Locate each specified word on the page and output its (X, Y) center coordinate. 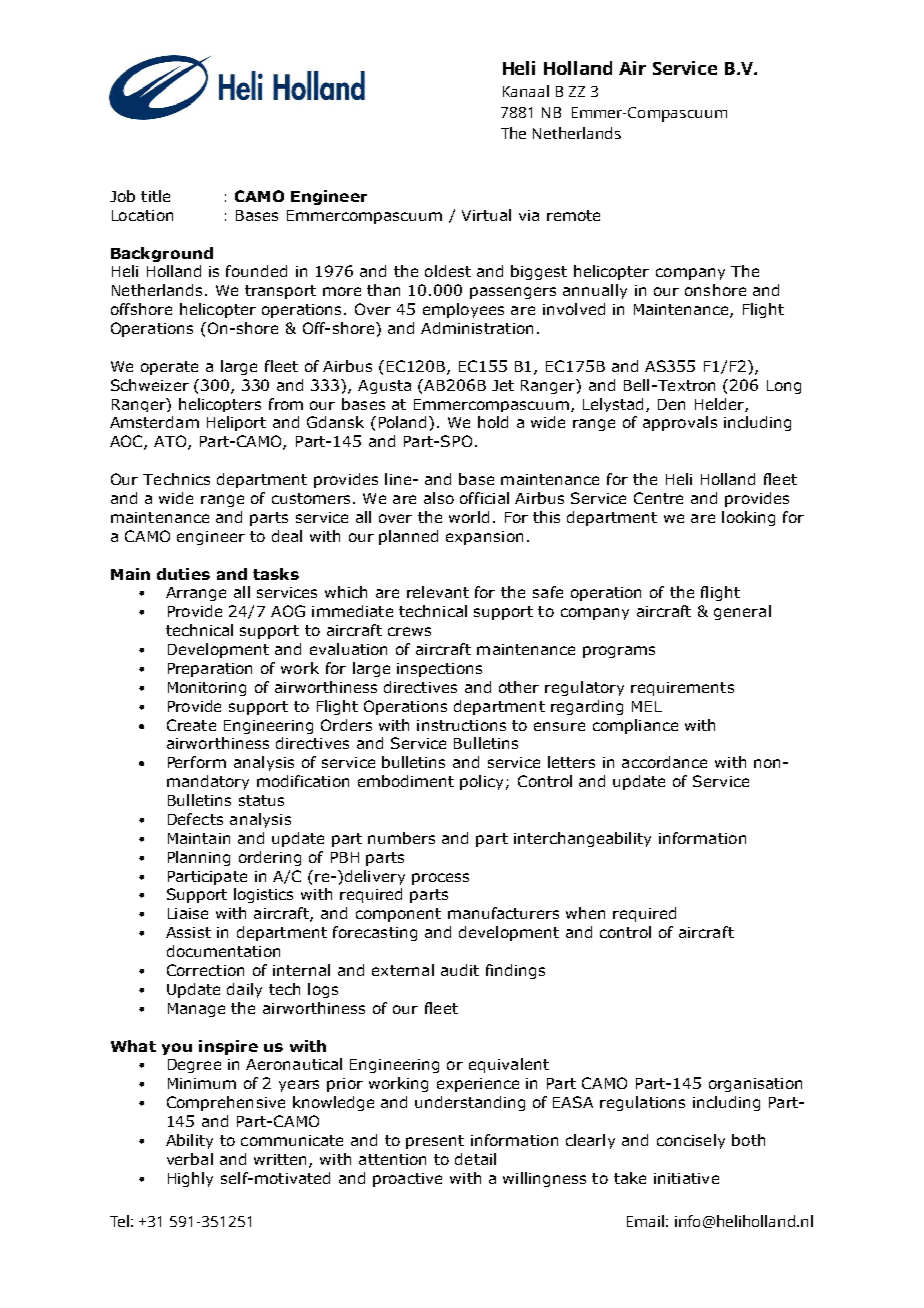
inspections (439, 670)
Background (162, 254)
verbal (190, 1159)
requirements (682, 689)
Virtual (486, 215)
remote (573, 215)
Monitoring (207, 689)
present (435, 1142)
